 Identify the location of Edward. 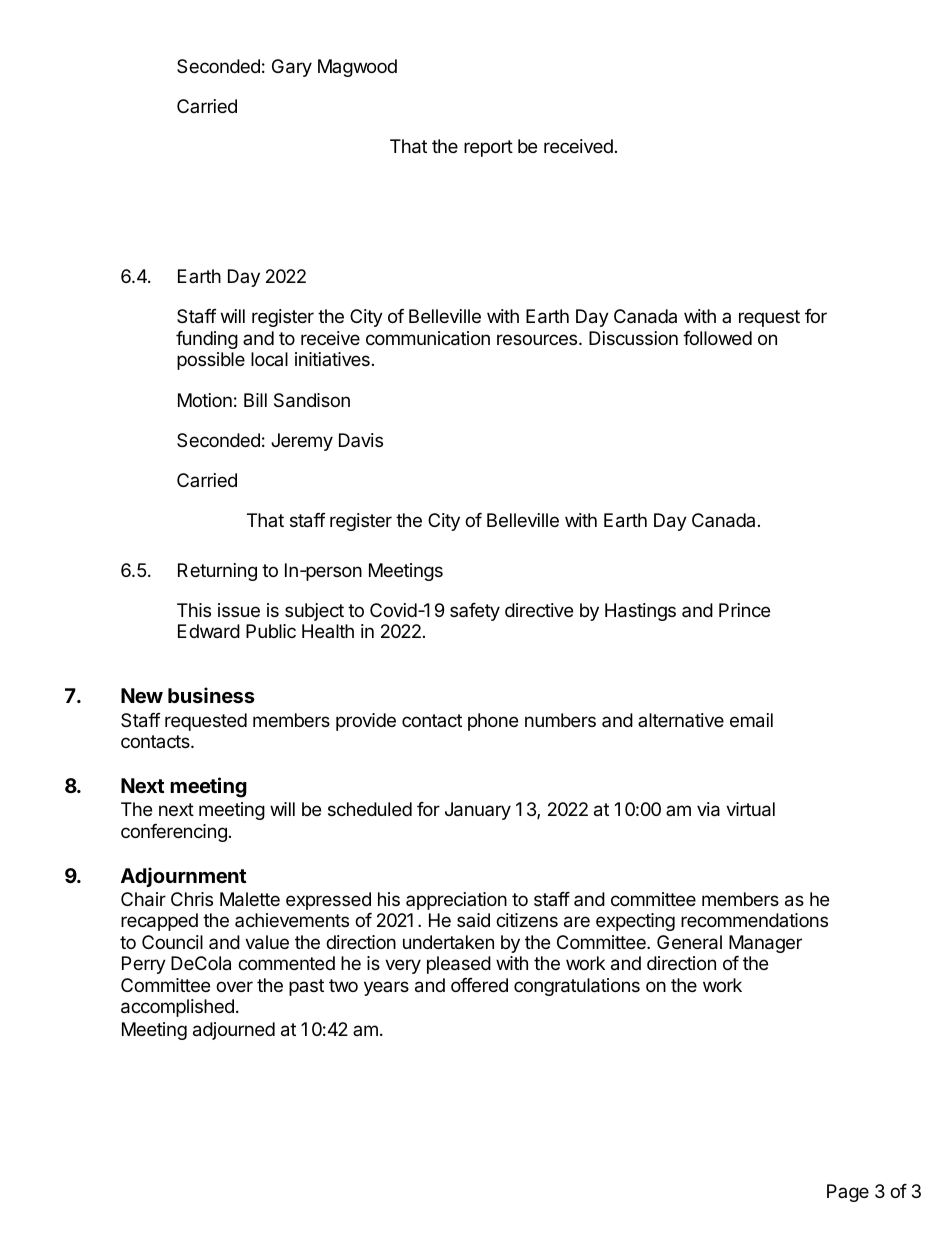
(209, 631).
